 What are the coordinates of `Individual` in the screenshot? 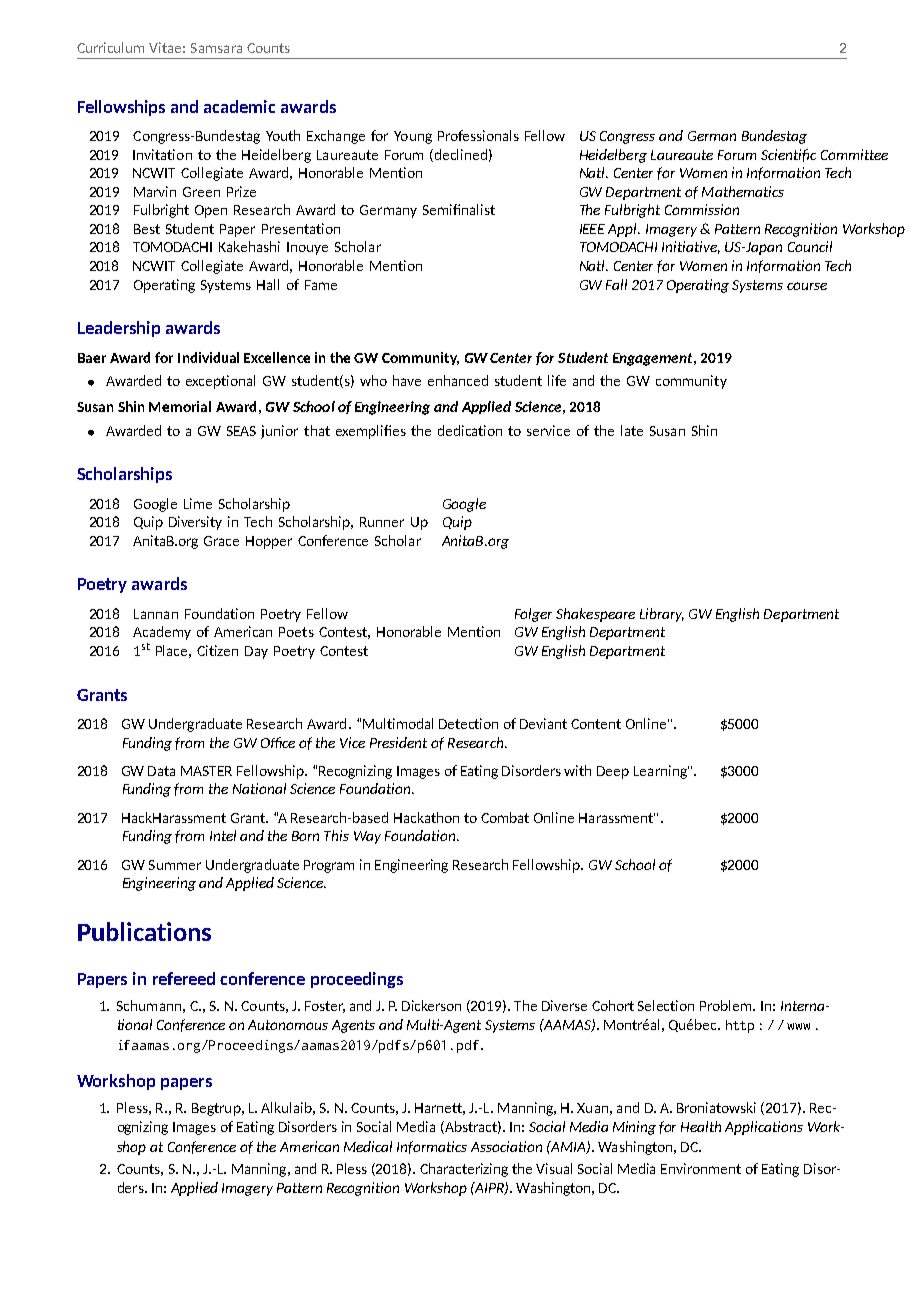 It's located at (208, 357).
